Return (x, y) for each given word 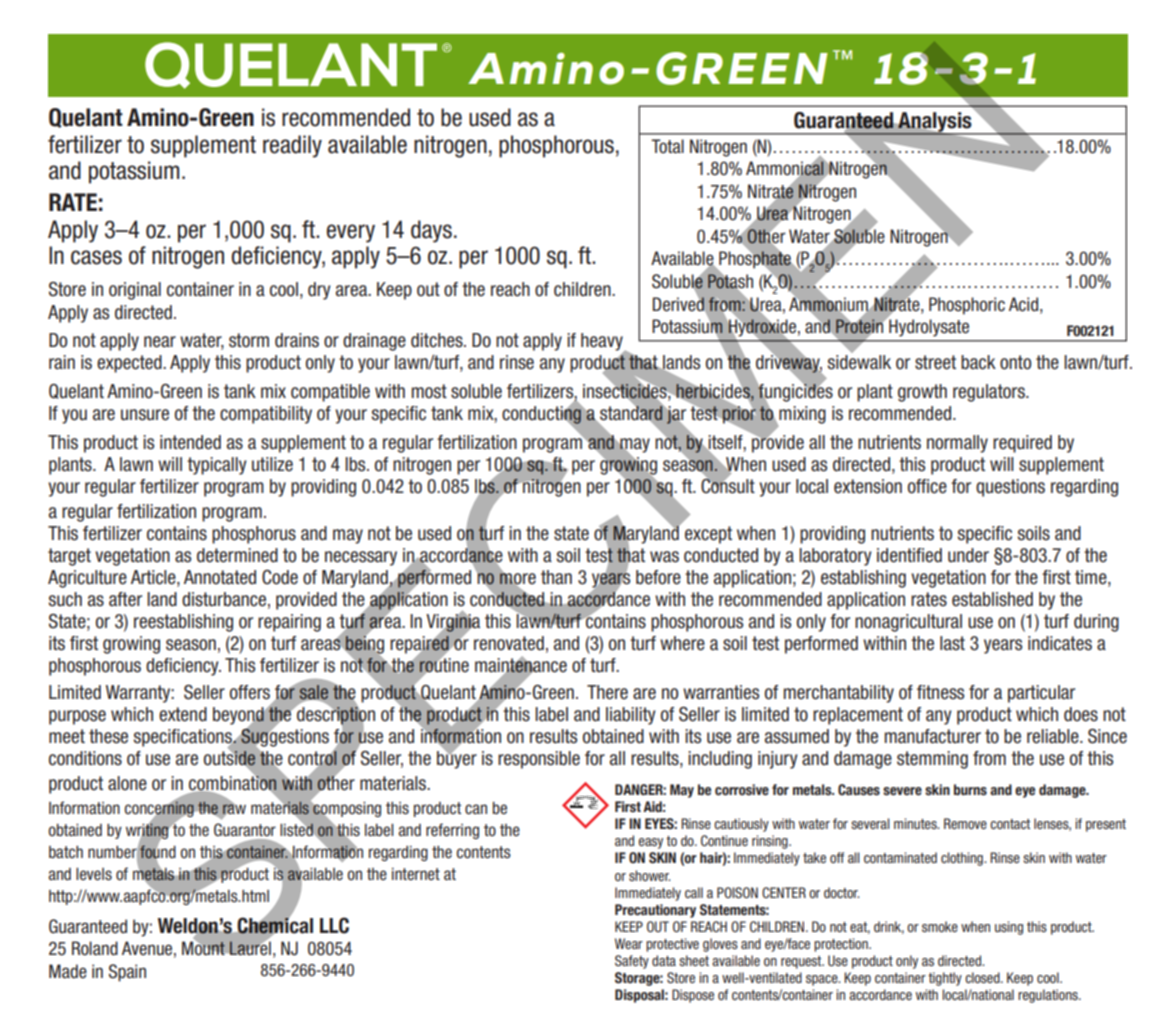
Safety (632, 962)
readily (292, 146)
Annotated (220, 577)
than (556, 577)
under (968, 555)
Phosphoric (967, 306)
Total (667, 146)
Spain (127, 973)
